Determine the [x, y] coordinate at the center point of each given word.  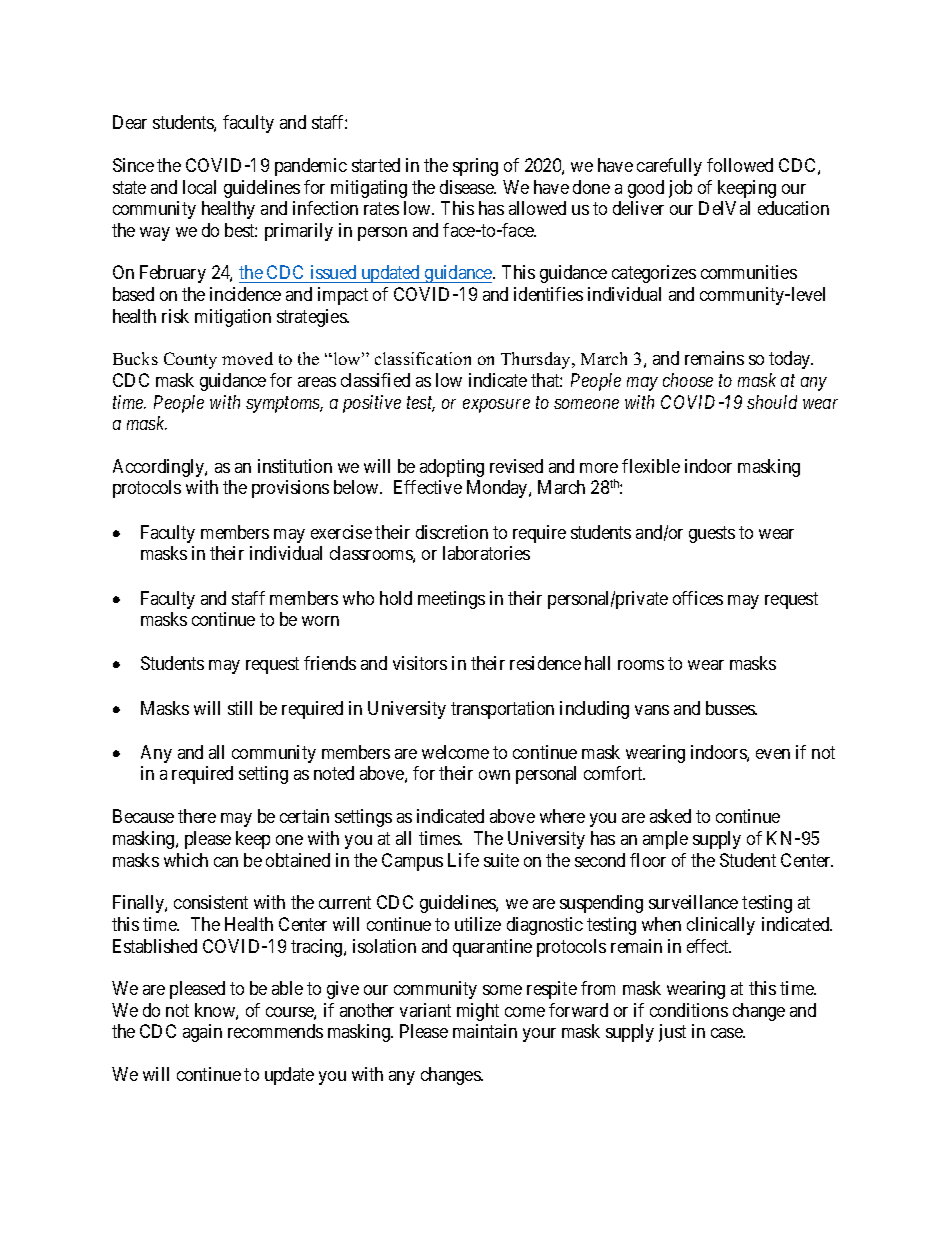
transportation [502, 710]
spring [475, 167]
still [240, 708]
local [199, 187]
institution [295, 466]
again [202, 1033]
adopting [452, 468]
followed [740, 165]
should [772, 402]
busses [731, 708]
